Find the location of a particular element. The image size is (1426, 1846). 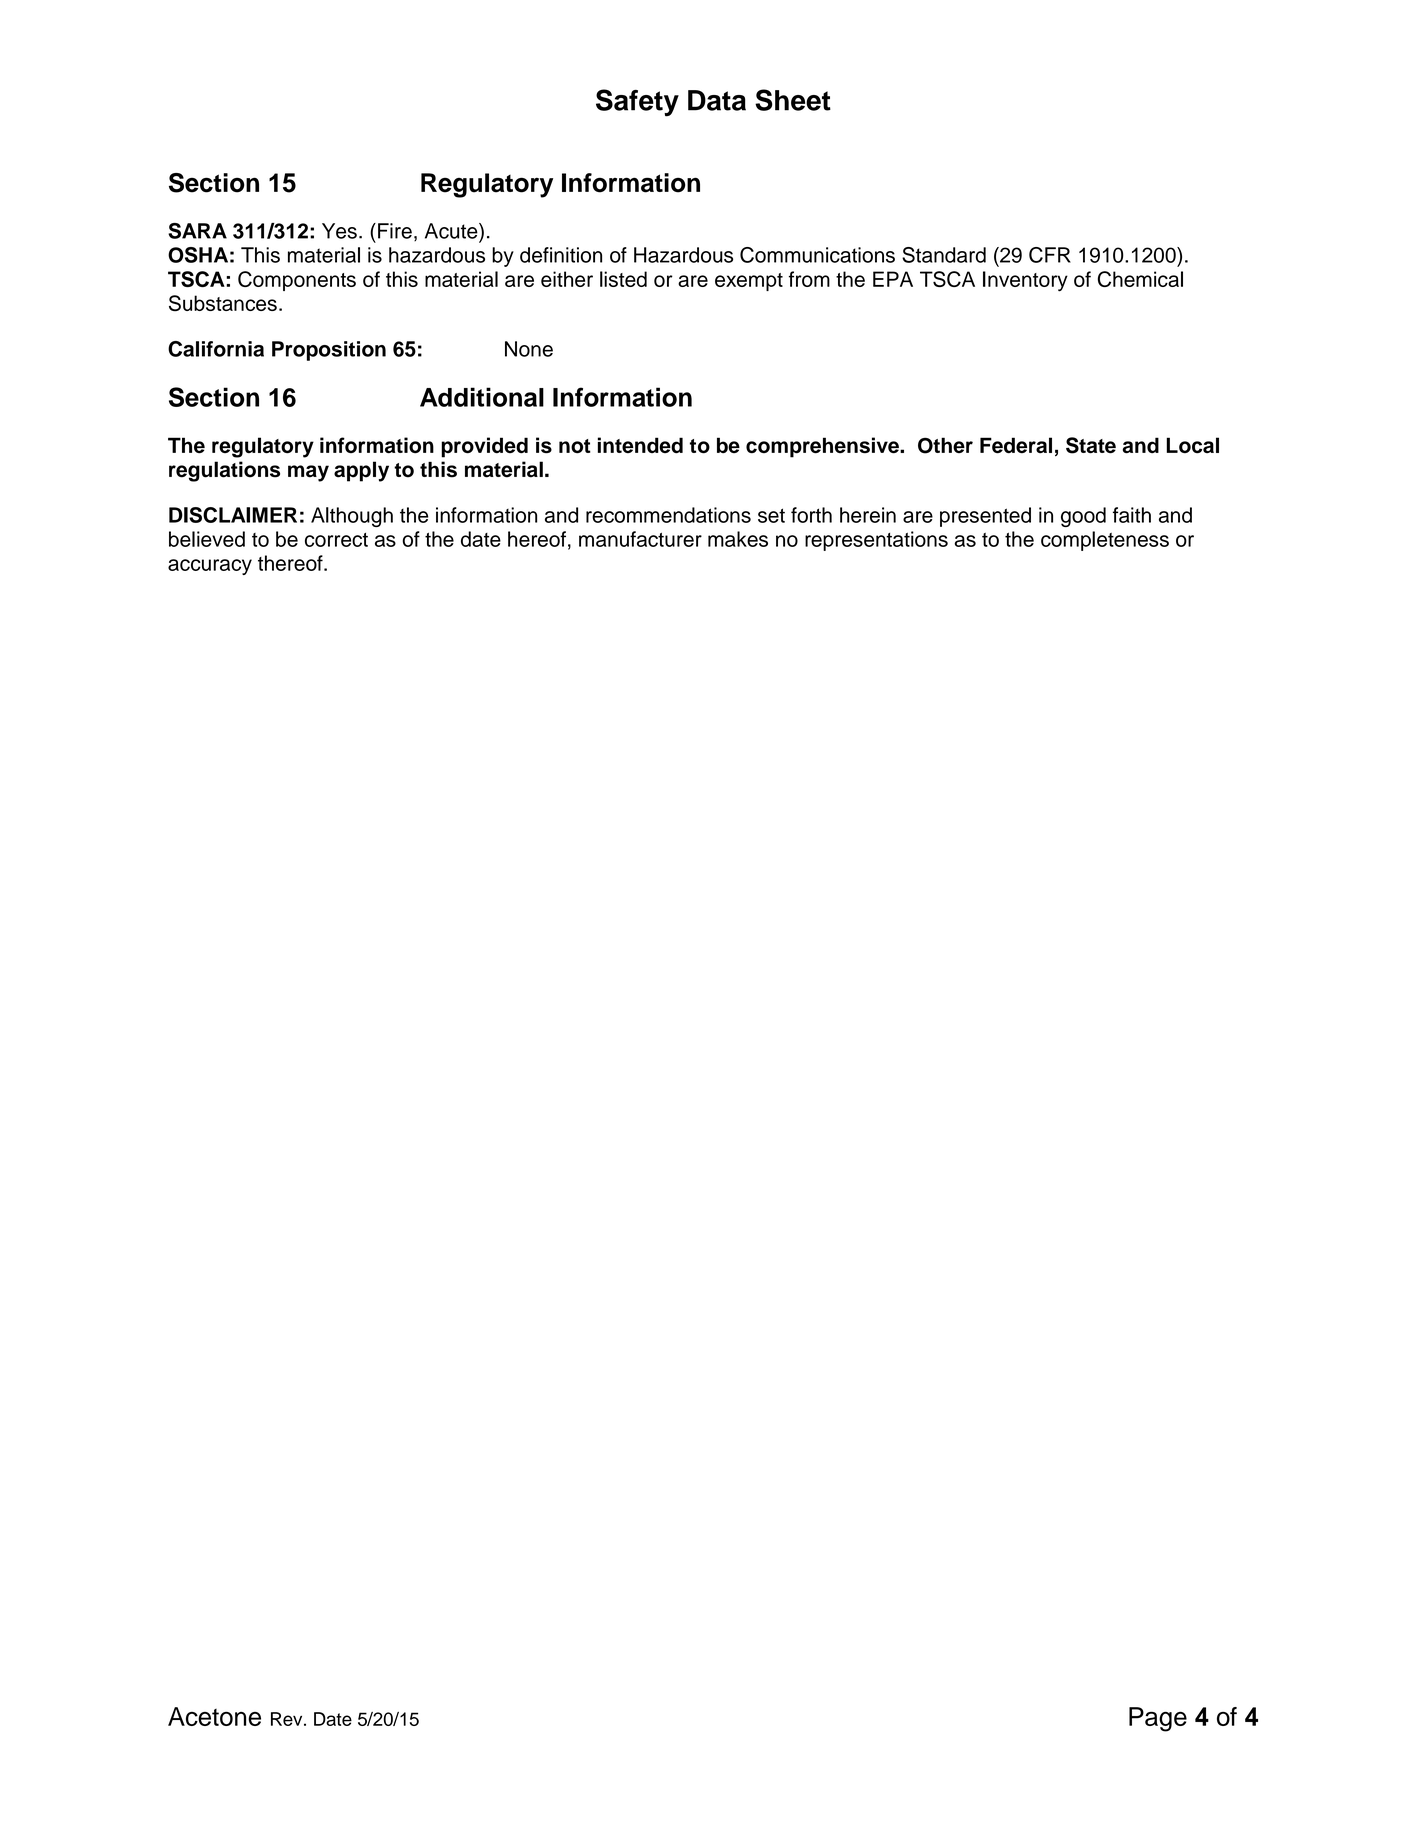

intended is located at coordinates (640, 445).
